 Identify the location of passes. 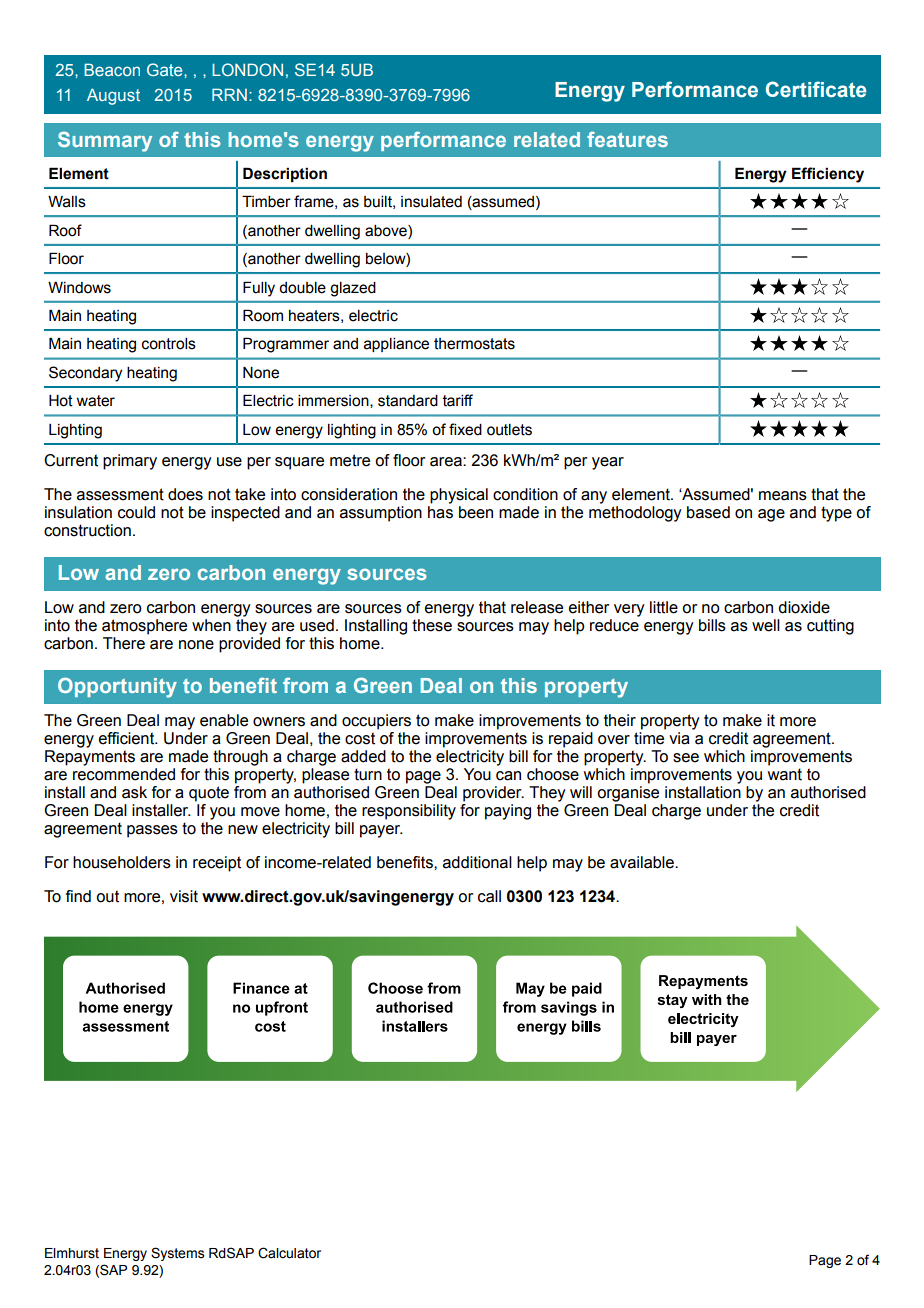
(152, 831).
